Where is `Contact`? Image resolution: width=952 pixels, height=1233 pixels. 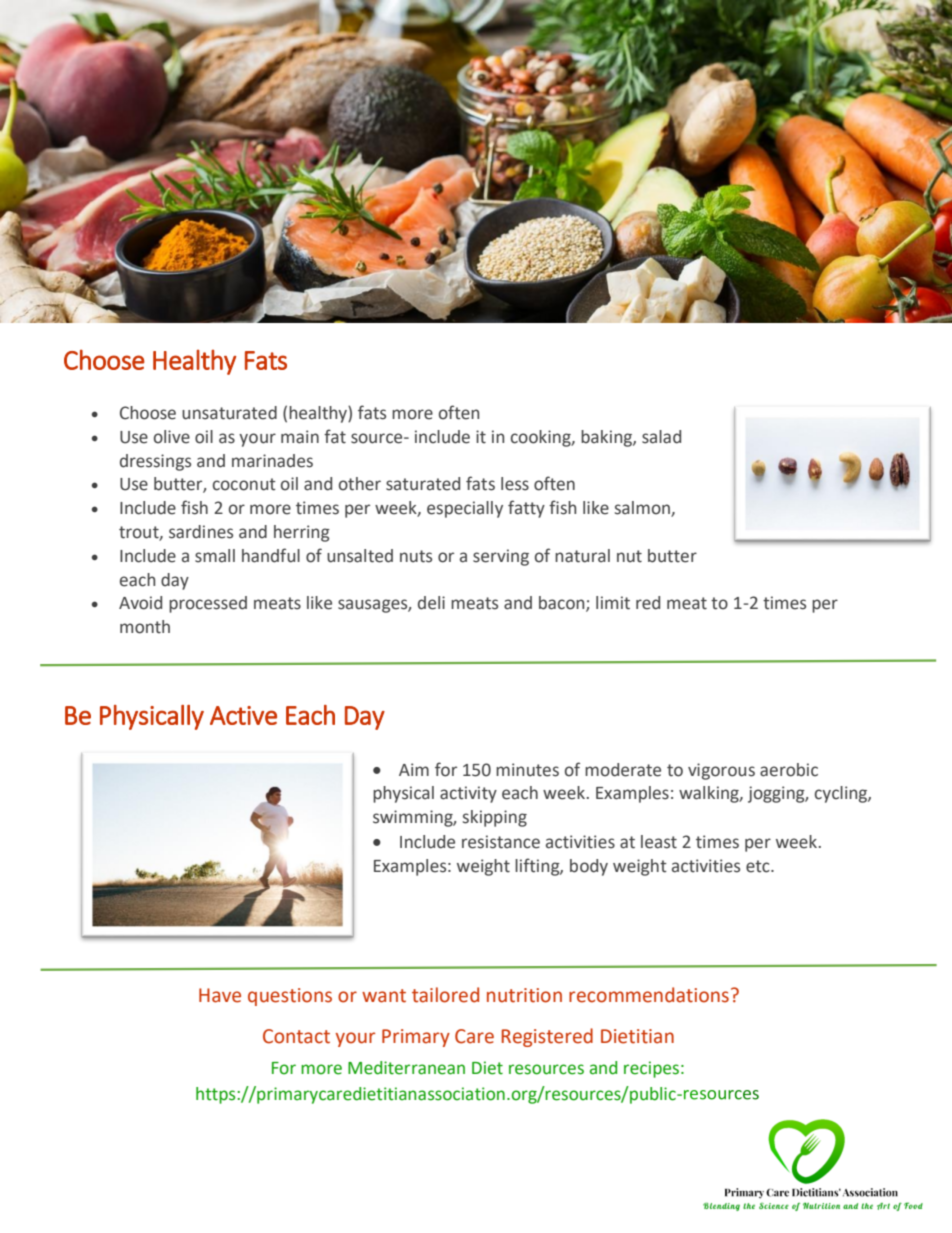 Contact is located at coordinates (296, 1036).
